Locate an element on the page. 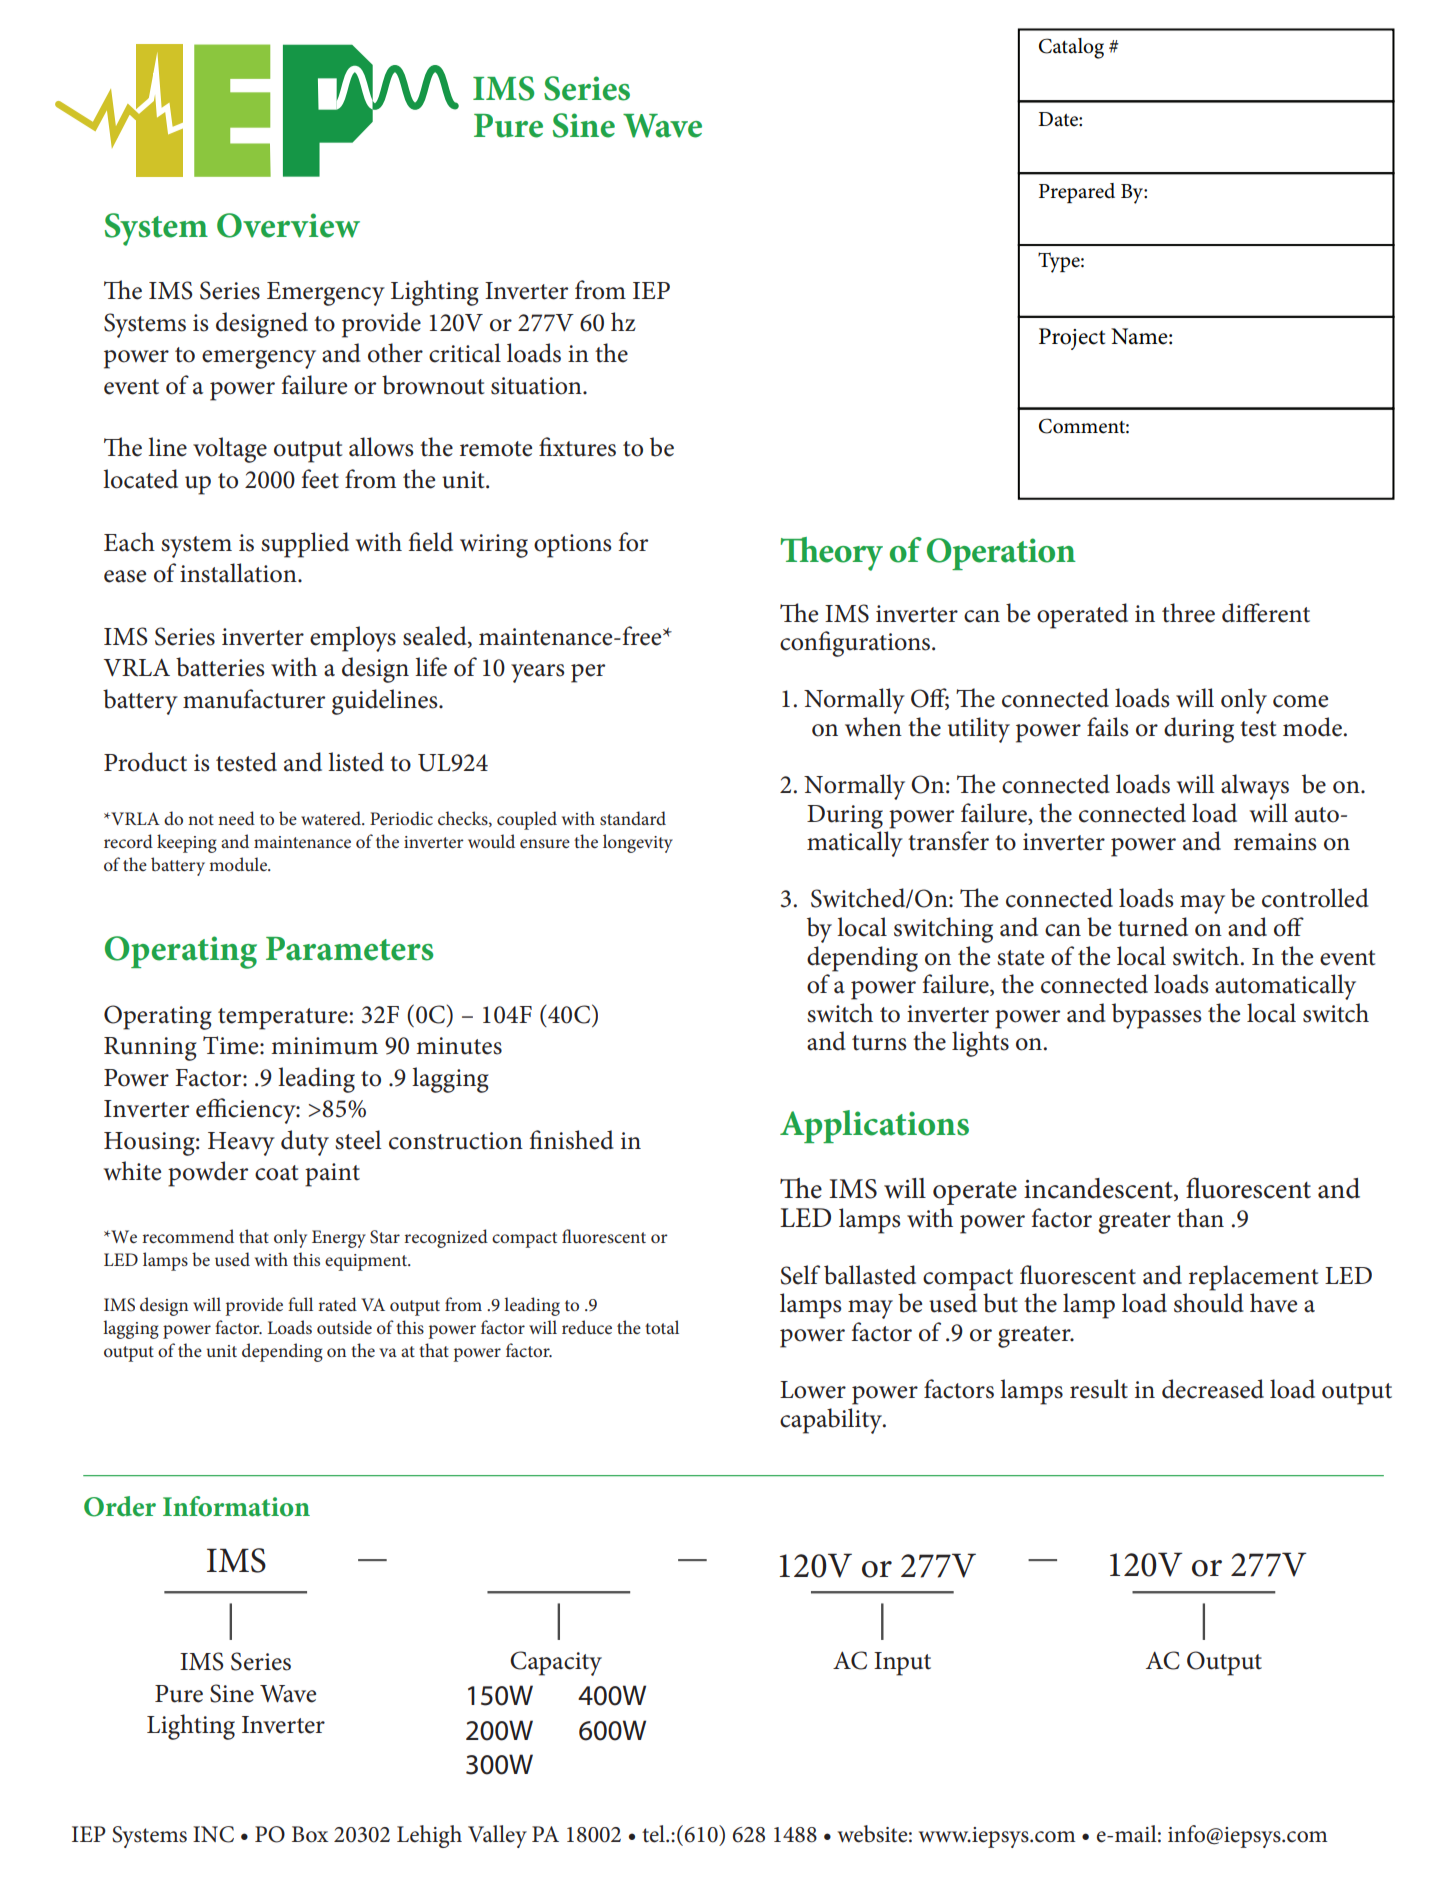 This image has width=1456, height=1885. Catalog is located at coordinates (1071, 48).
